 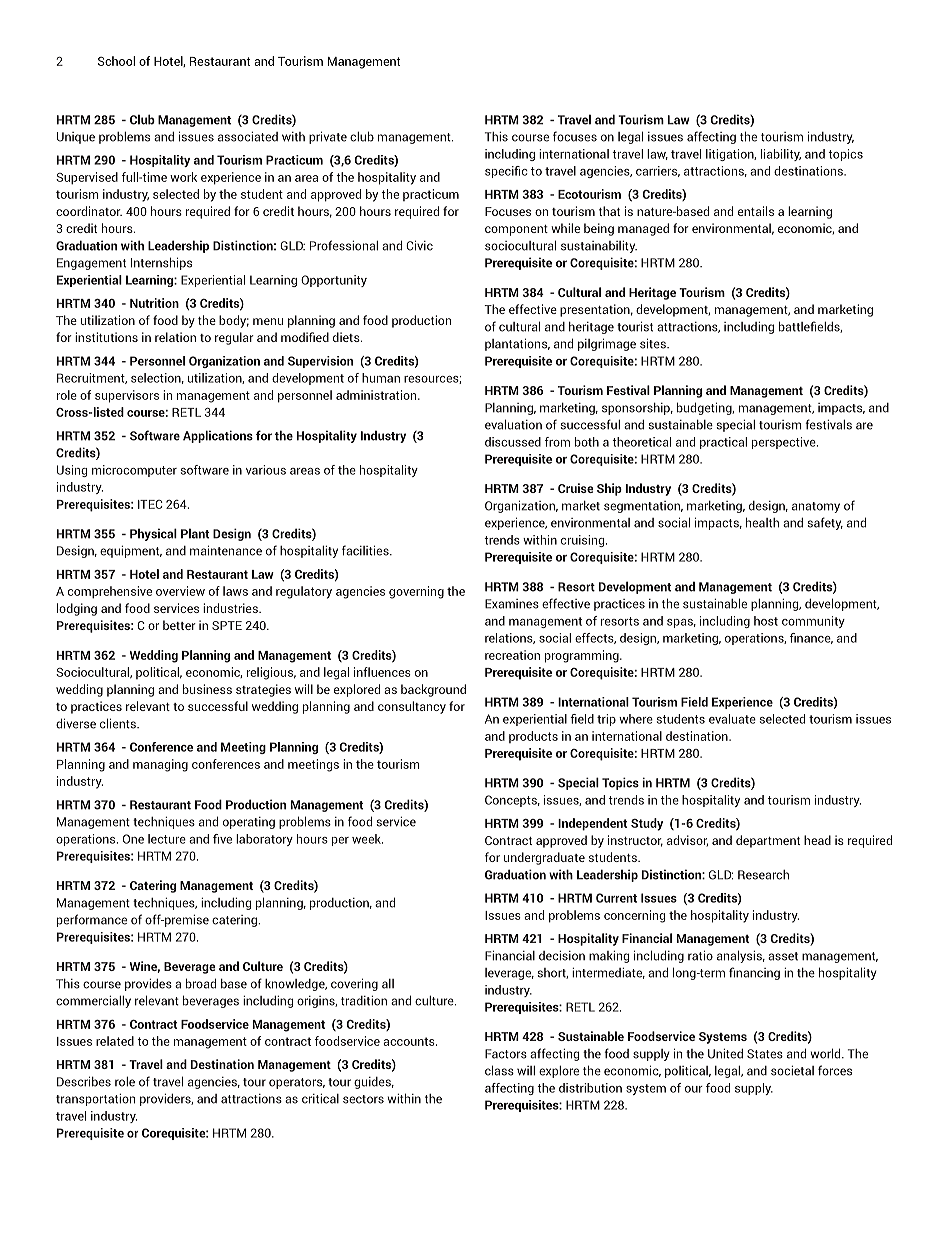 I want to click on microcomputer, so click(x=134, y=471).
